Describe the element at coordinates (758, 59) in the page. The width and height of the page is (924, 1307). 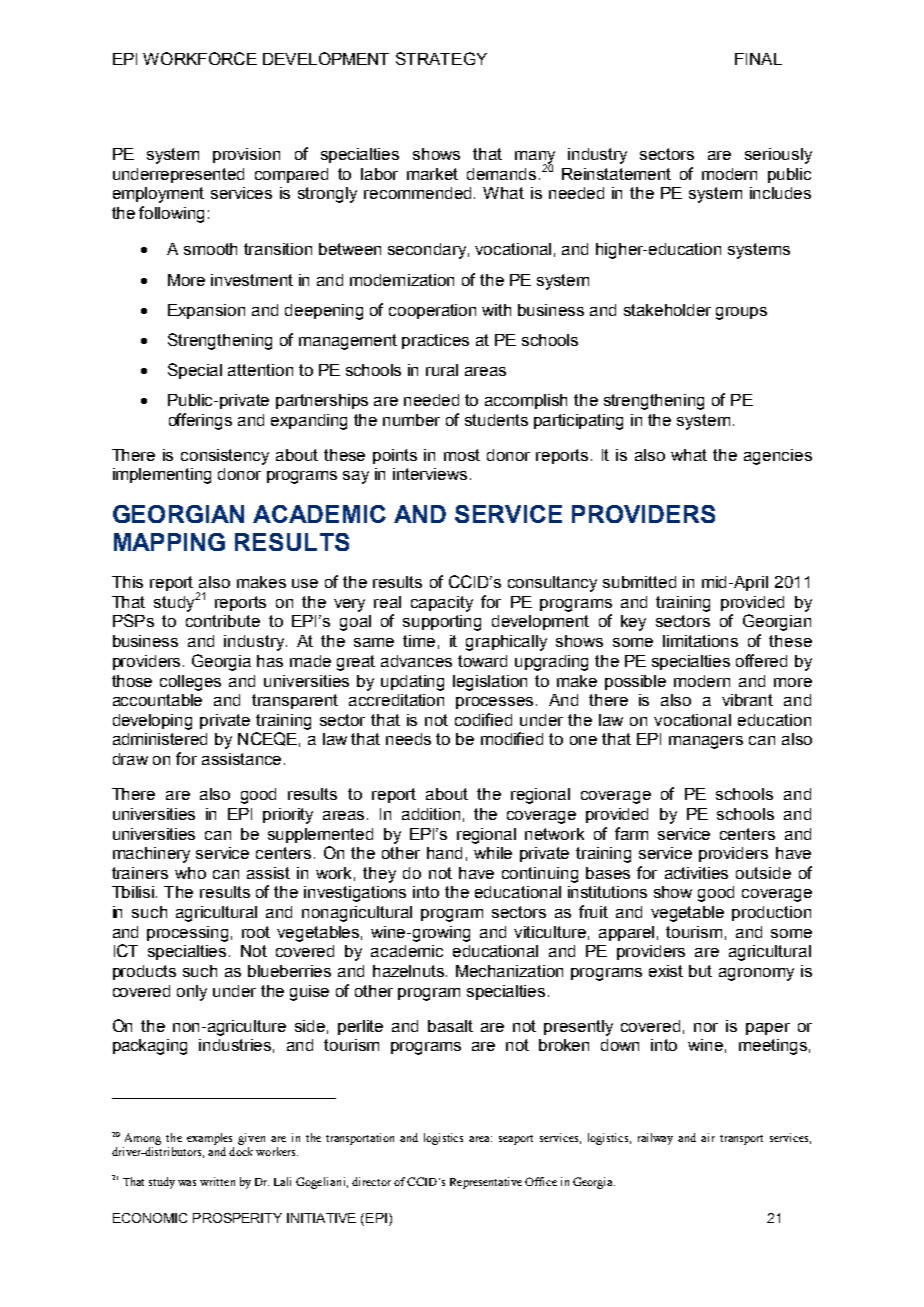
I see `FINAL` at that location.
